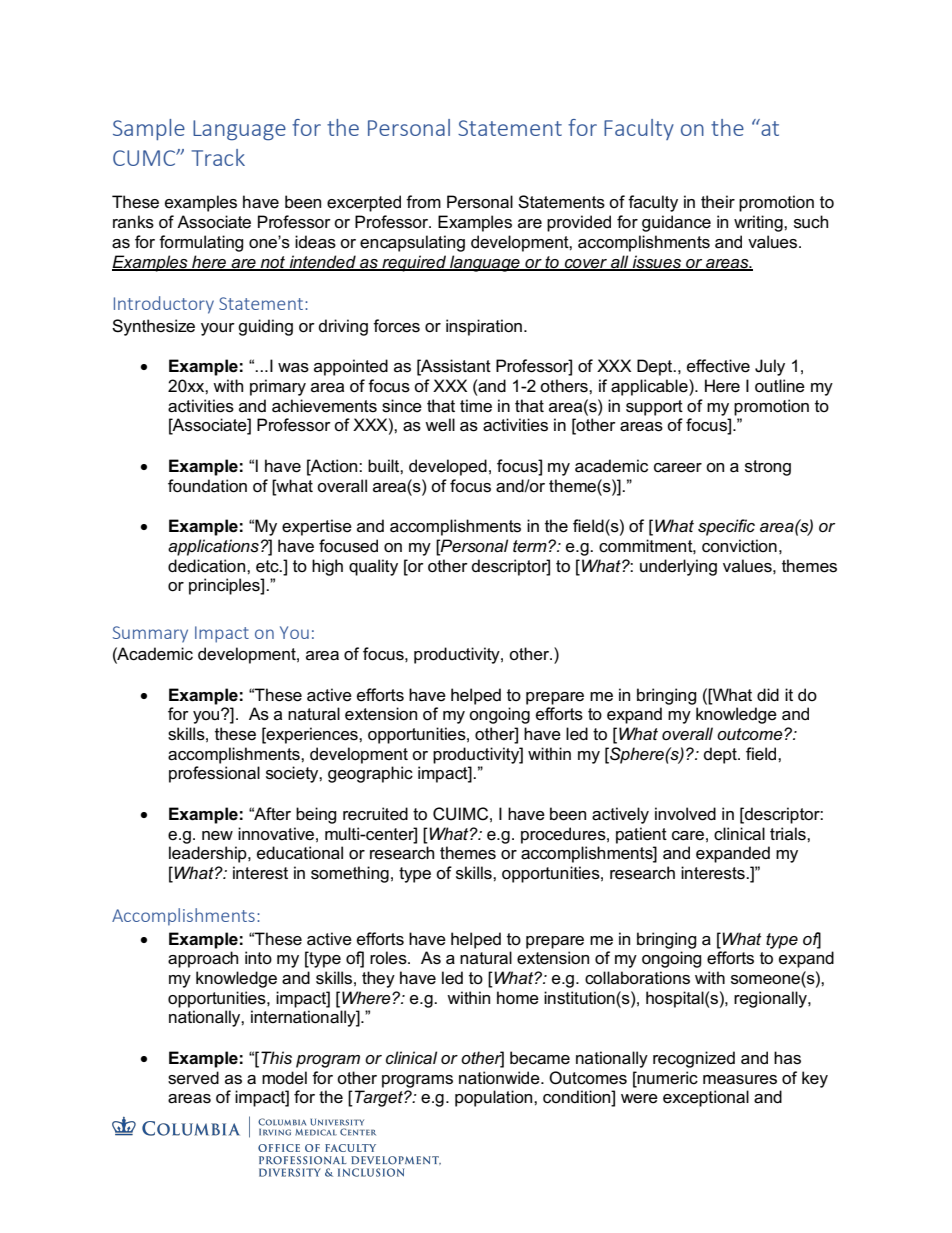  Describe the element at coordinates (531, 546) in the screenshot. I see `term` at that location.
